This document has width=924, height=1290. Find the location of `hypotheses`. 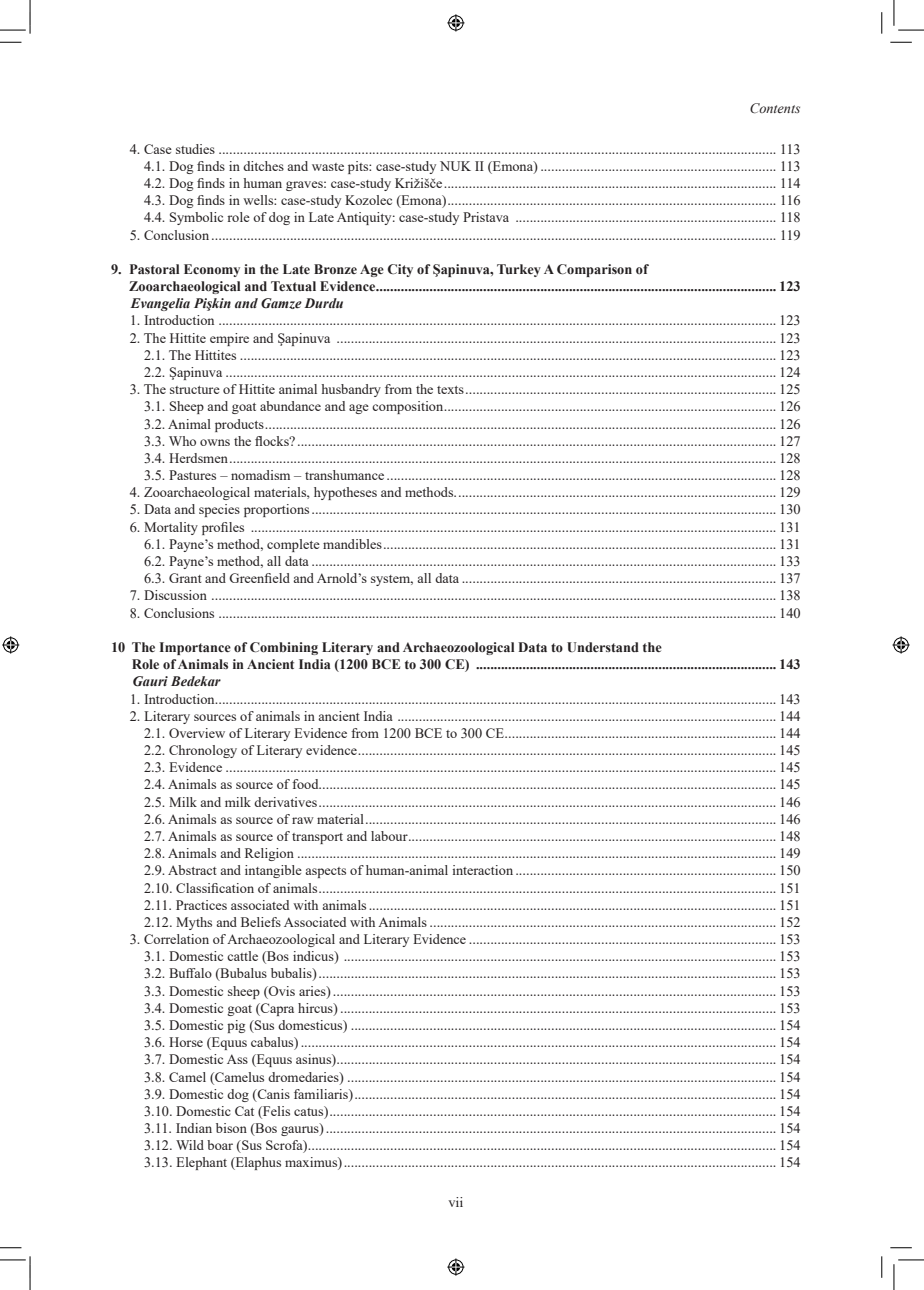

hypotheses is located at coordinates (345, 493).
